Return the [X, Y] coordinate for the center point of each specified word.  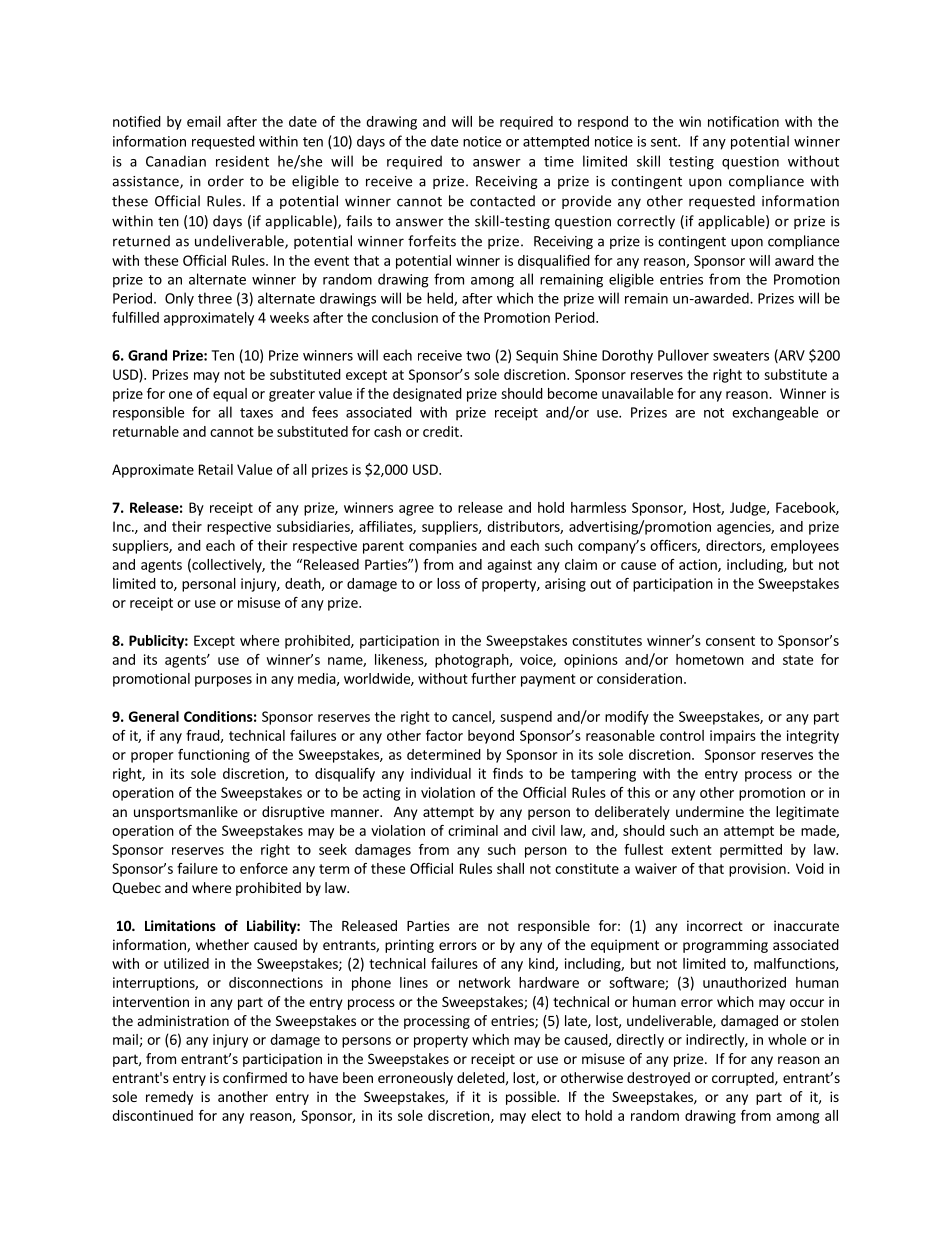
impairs [733, 737]
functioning [214, 756]
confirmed [255, 1077]
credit [442, 431]
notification [743, 121]
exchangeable [775, 413]
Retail [216, 469]
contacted [502, 201]
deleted [481, 1077]
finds [508, 773]
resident [242, 161]
